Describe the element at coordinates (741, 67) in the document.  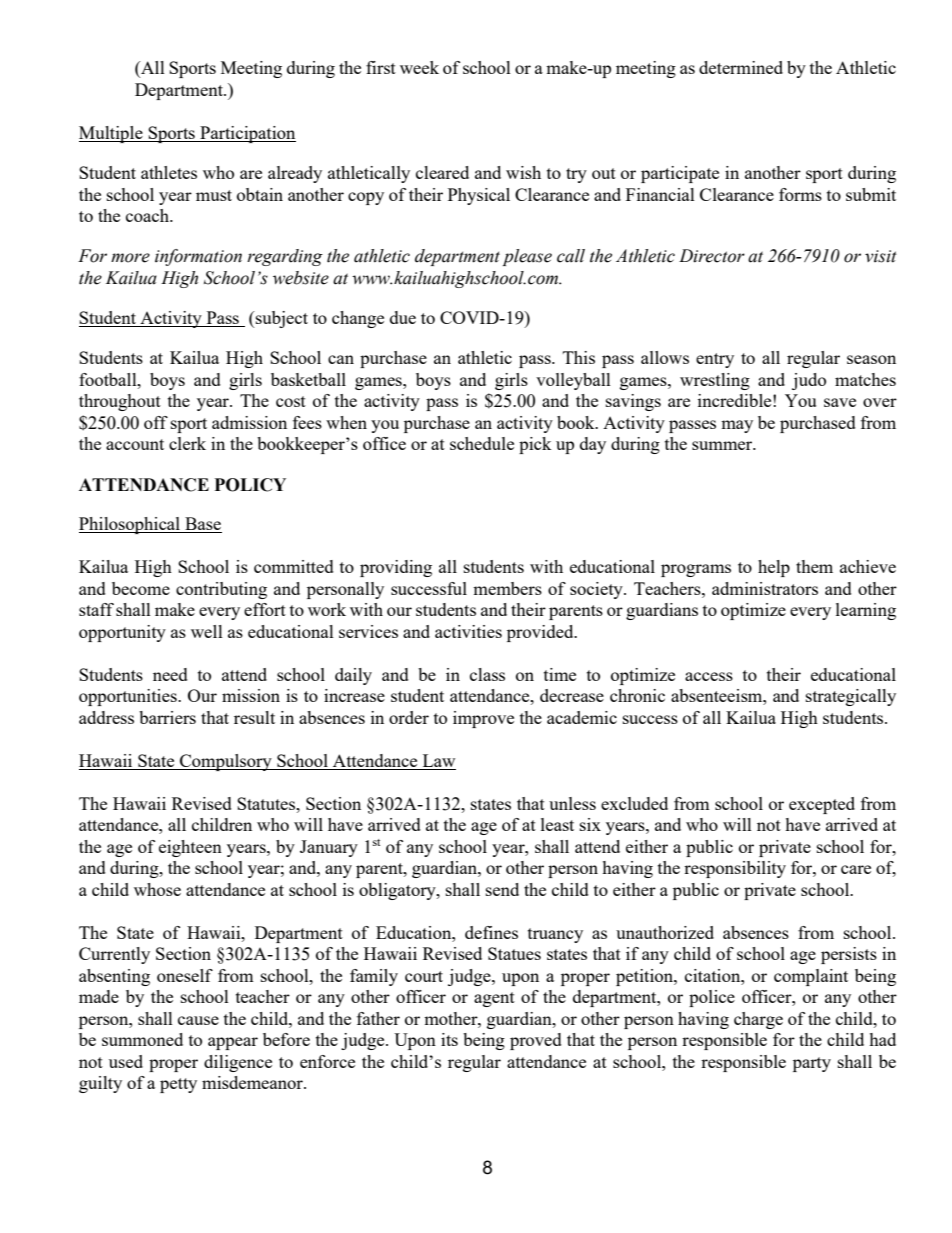
I see `determined` at that location.
